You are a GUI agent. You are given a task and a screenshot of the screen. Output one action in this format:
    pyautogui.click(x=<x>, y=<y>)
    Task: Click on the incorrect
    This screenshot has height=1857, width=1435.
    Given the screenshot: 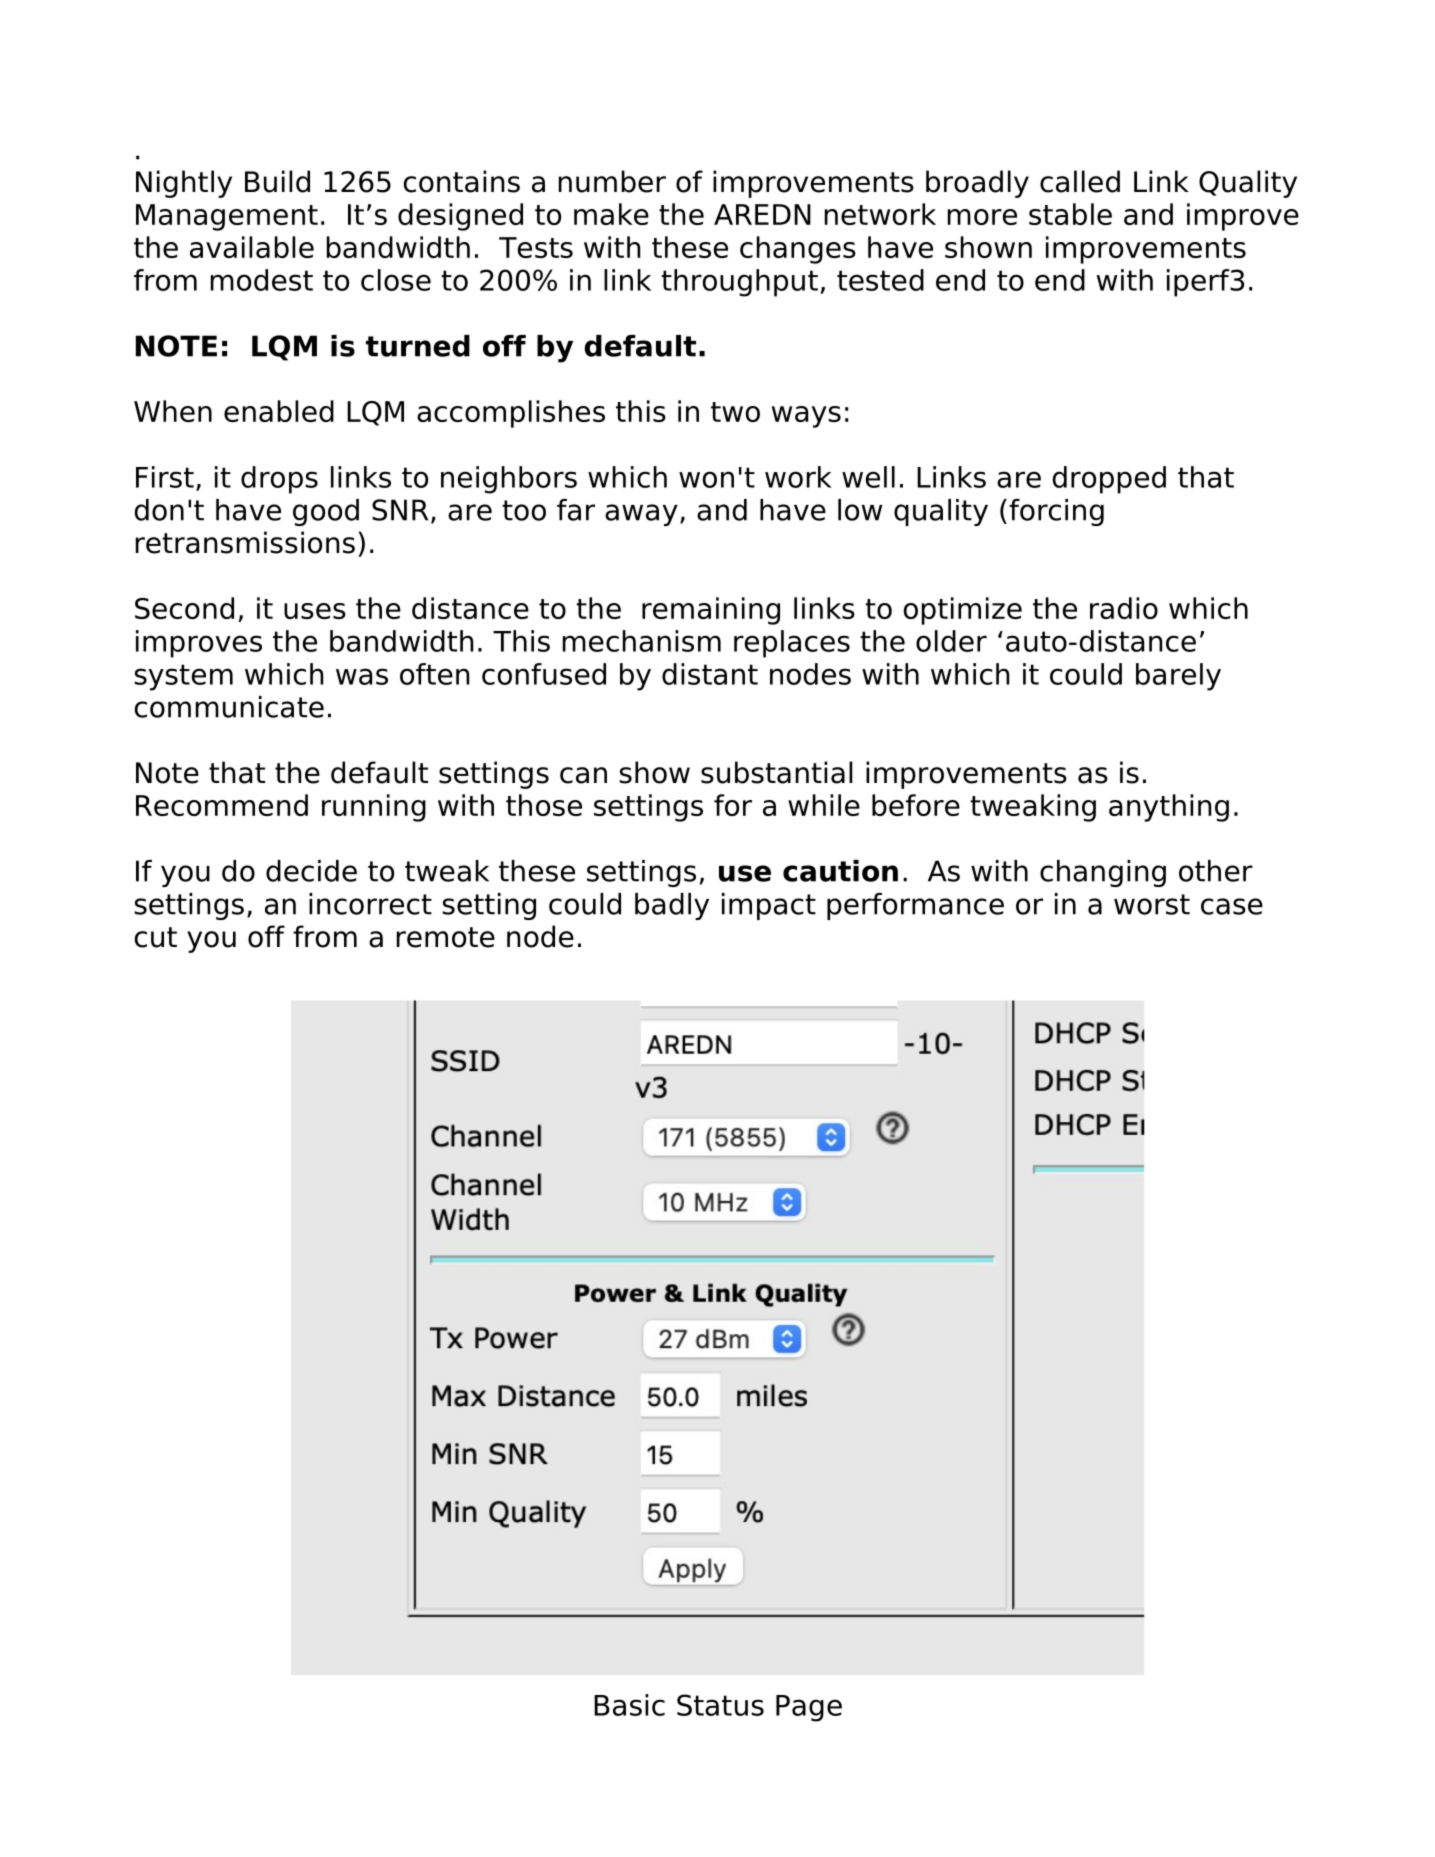 What is the action you would take?
    pyautogui.click(x=370, y=904)
